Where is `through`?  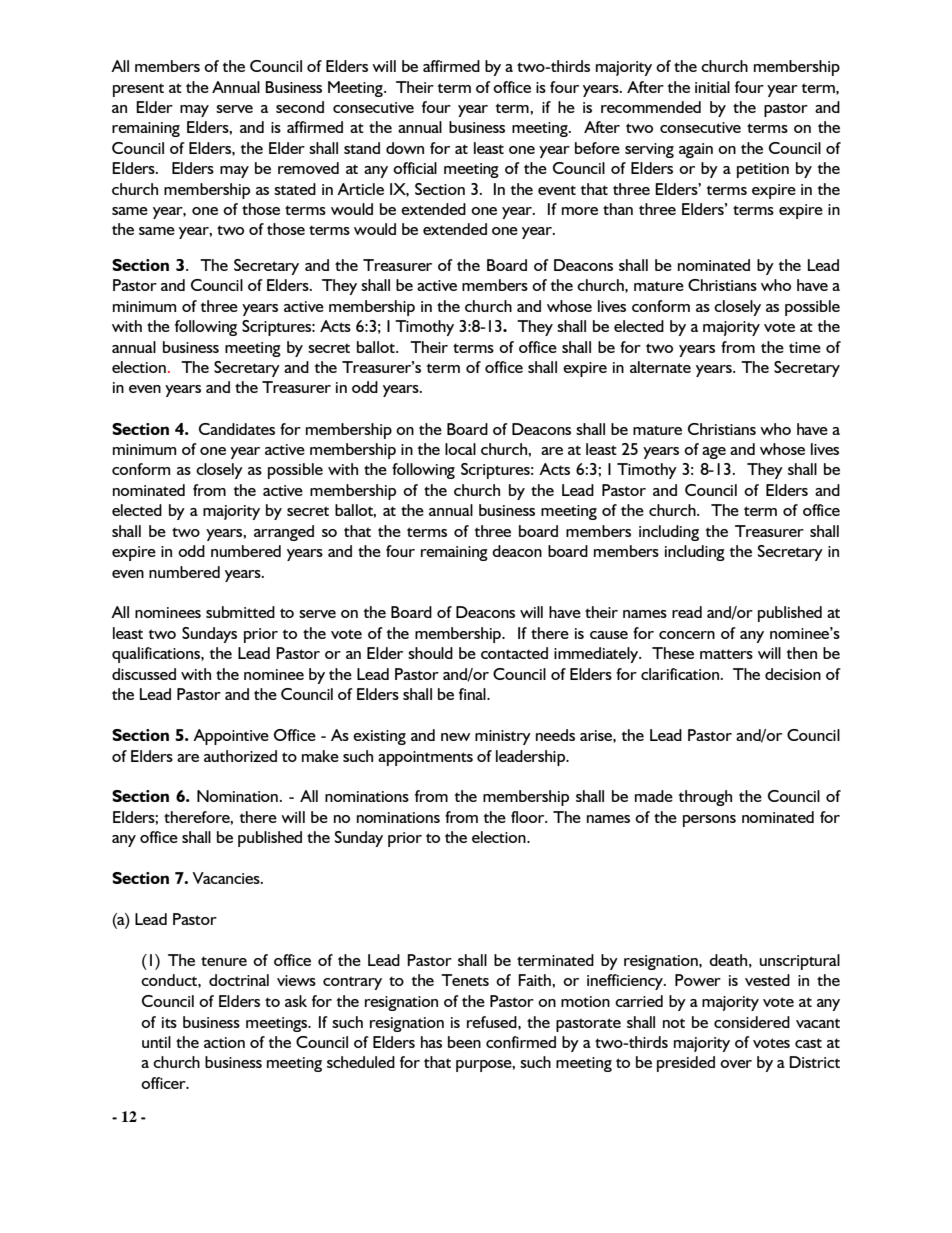
through is located at coordinates (705, 798).
